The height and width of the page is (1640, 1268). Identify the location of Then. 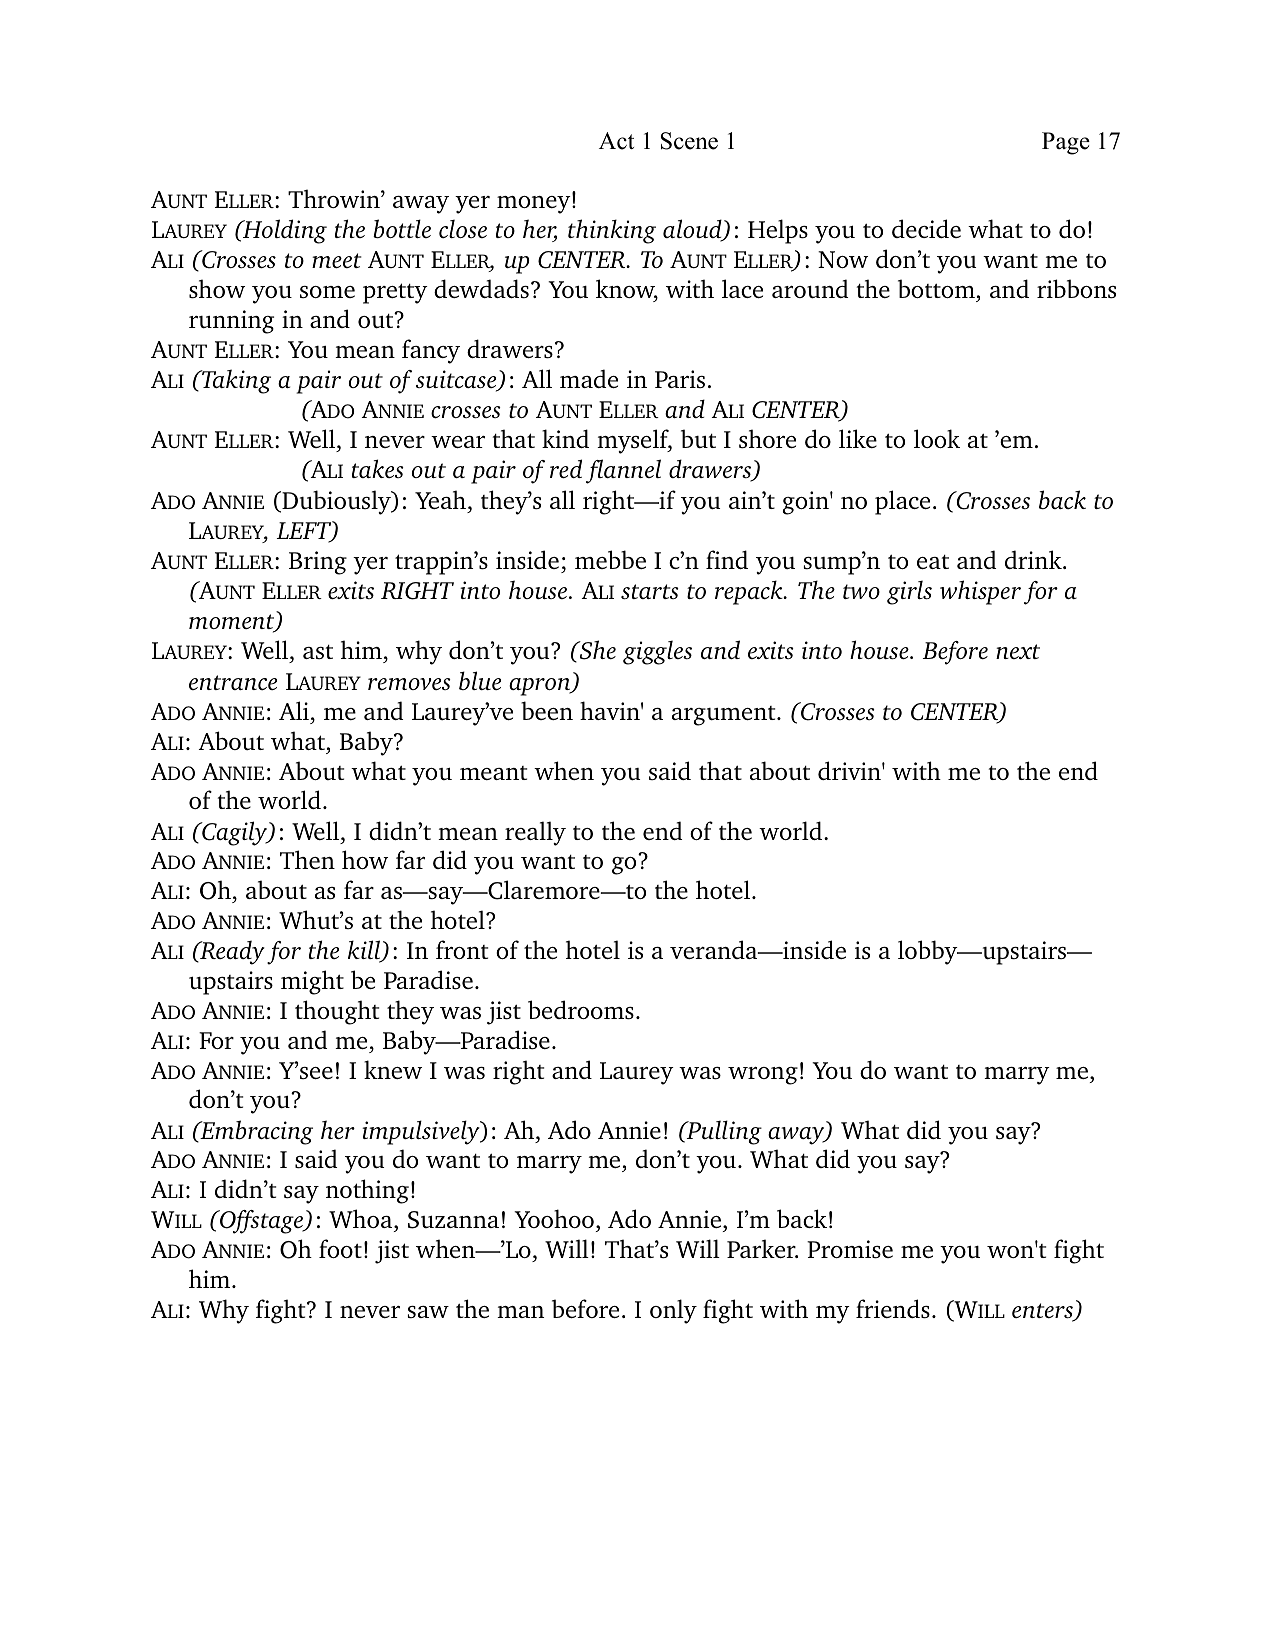
(307, 859).
